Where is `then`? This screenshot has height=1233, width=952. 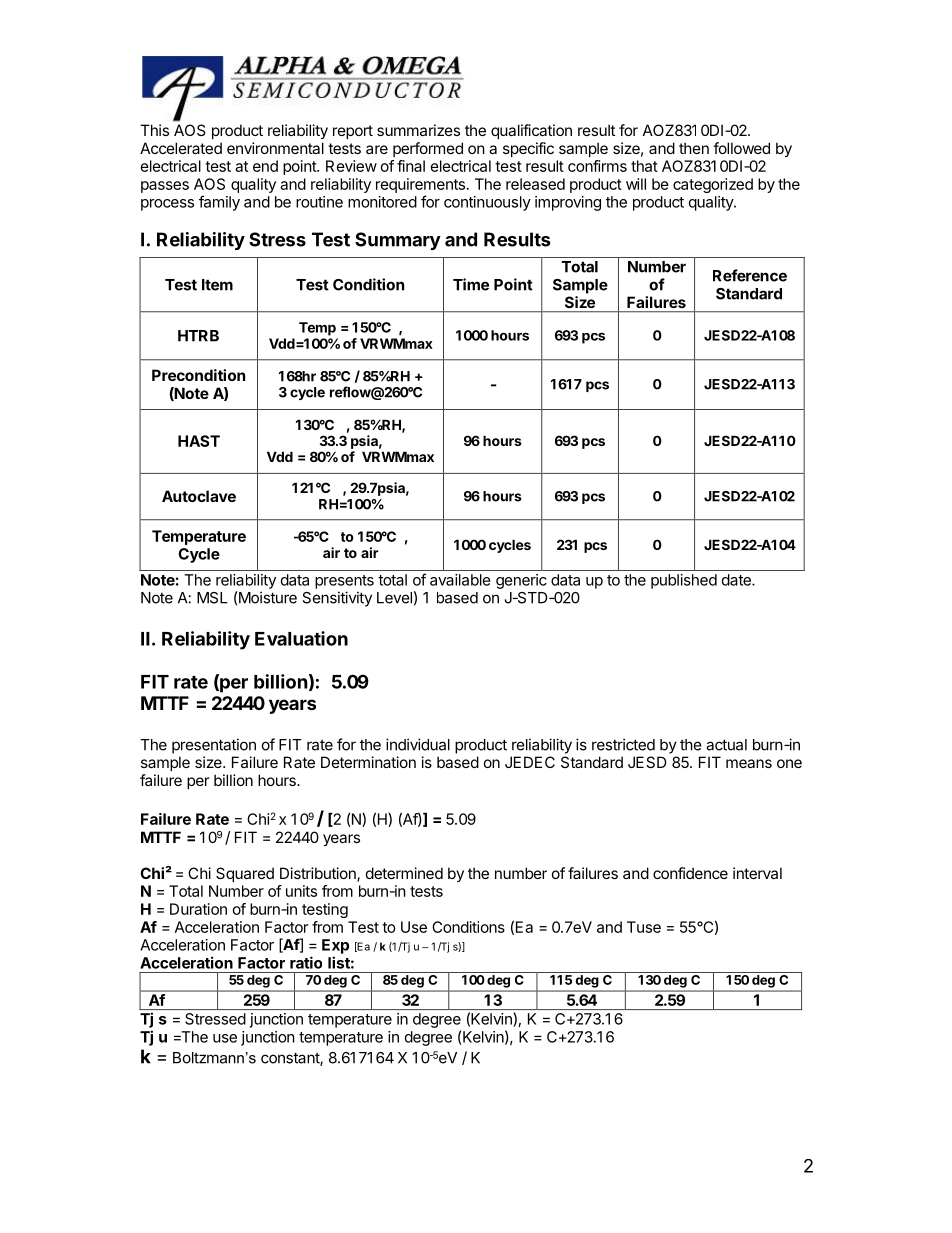 then is located at coordinates (694, 148).
